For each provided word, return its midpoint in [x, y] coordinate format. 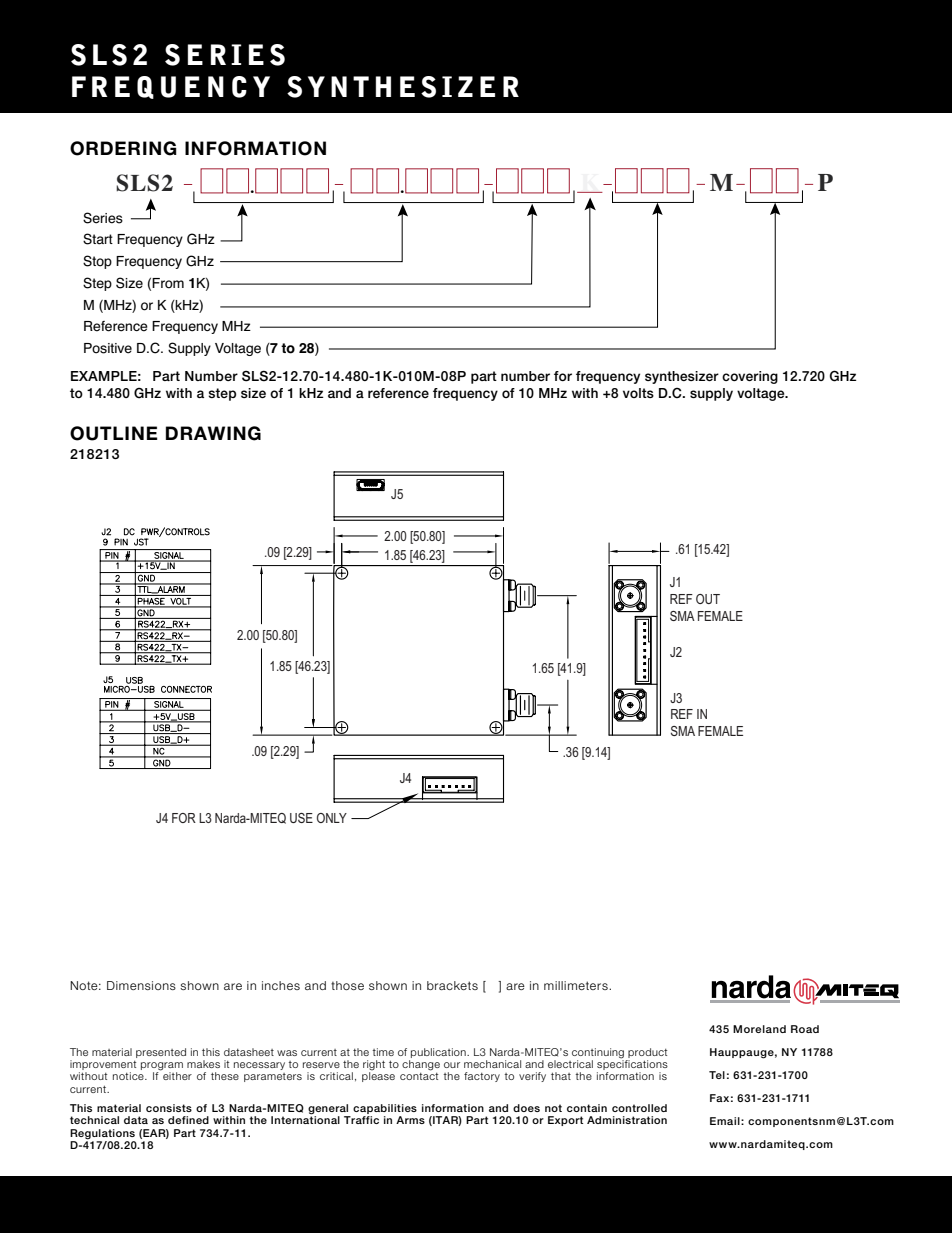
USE [301, 818]
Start [98, 239]
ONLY [332, 818]
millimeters [577, 985]
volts [638, 393]
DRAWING [213, 433]
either [177, 1076]
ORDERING [123, 148]
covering [750, 377]
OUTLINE [114, 433]
